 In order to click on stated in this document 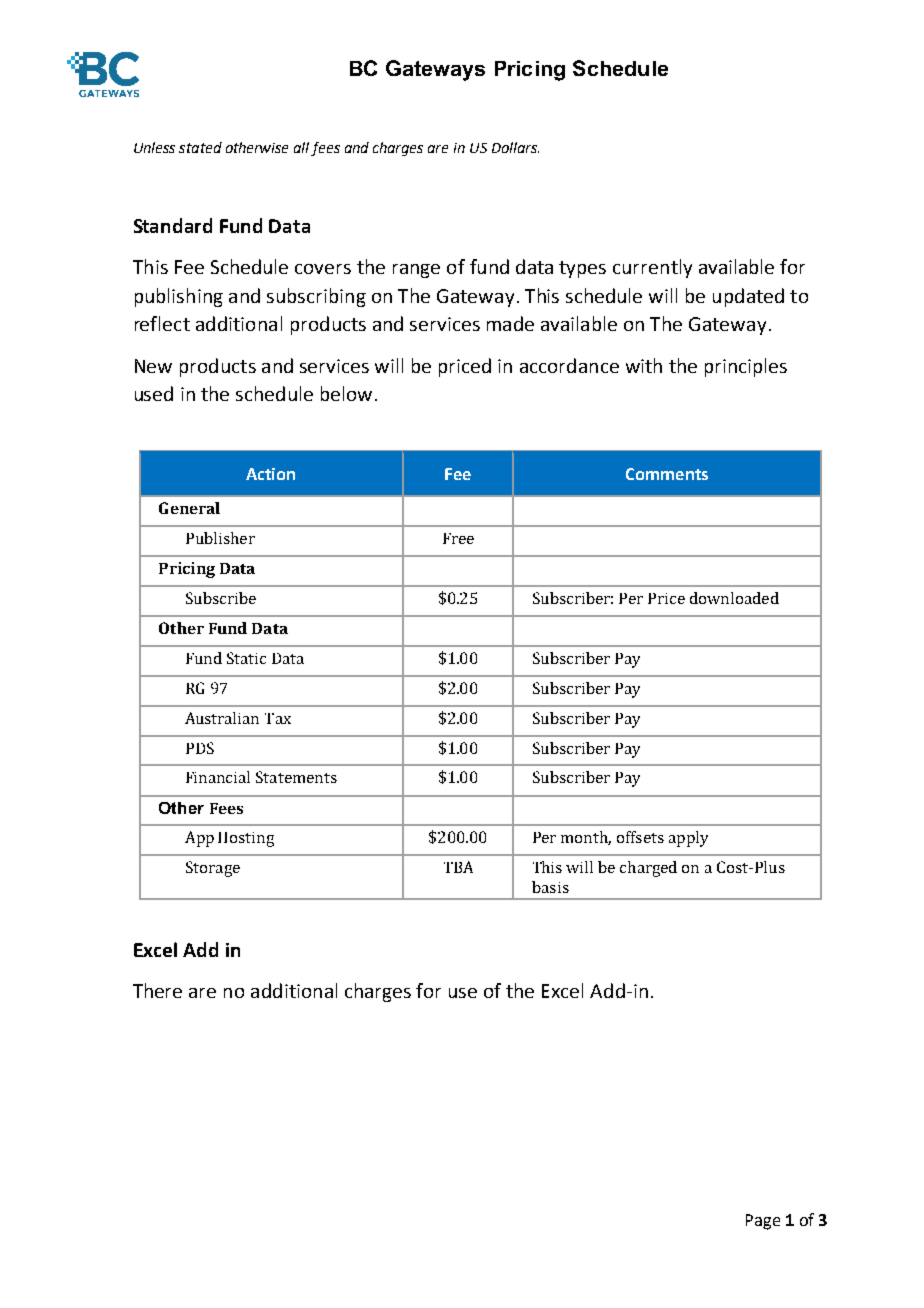, I will do `click(200, 147)`.
